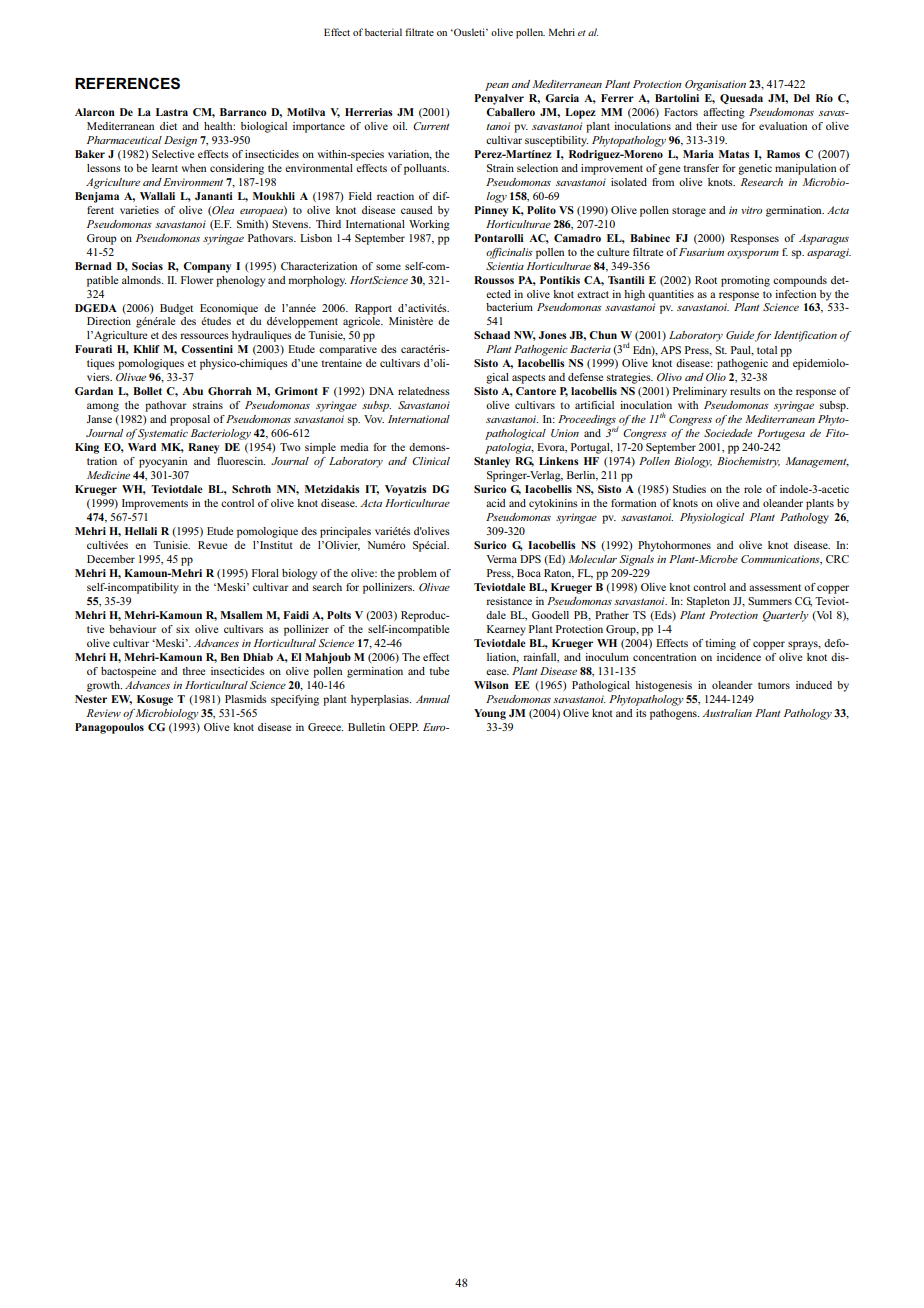  What do you see at coordinates (168, 126) in the screenshot?
I see `diet` at bounding box center [168, 126].
